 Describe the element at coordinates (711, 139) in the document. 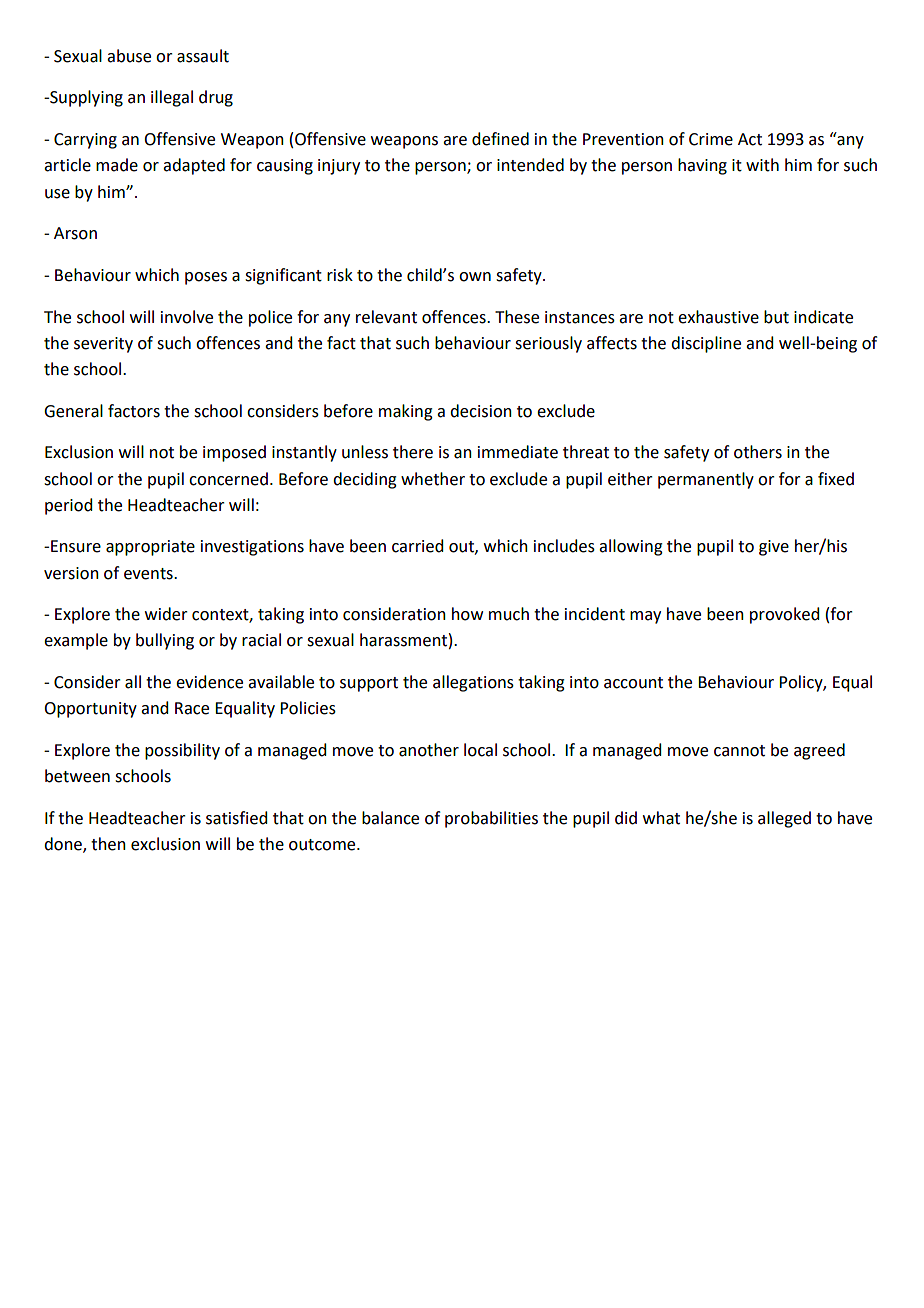

I see `Crime` at that location.
